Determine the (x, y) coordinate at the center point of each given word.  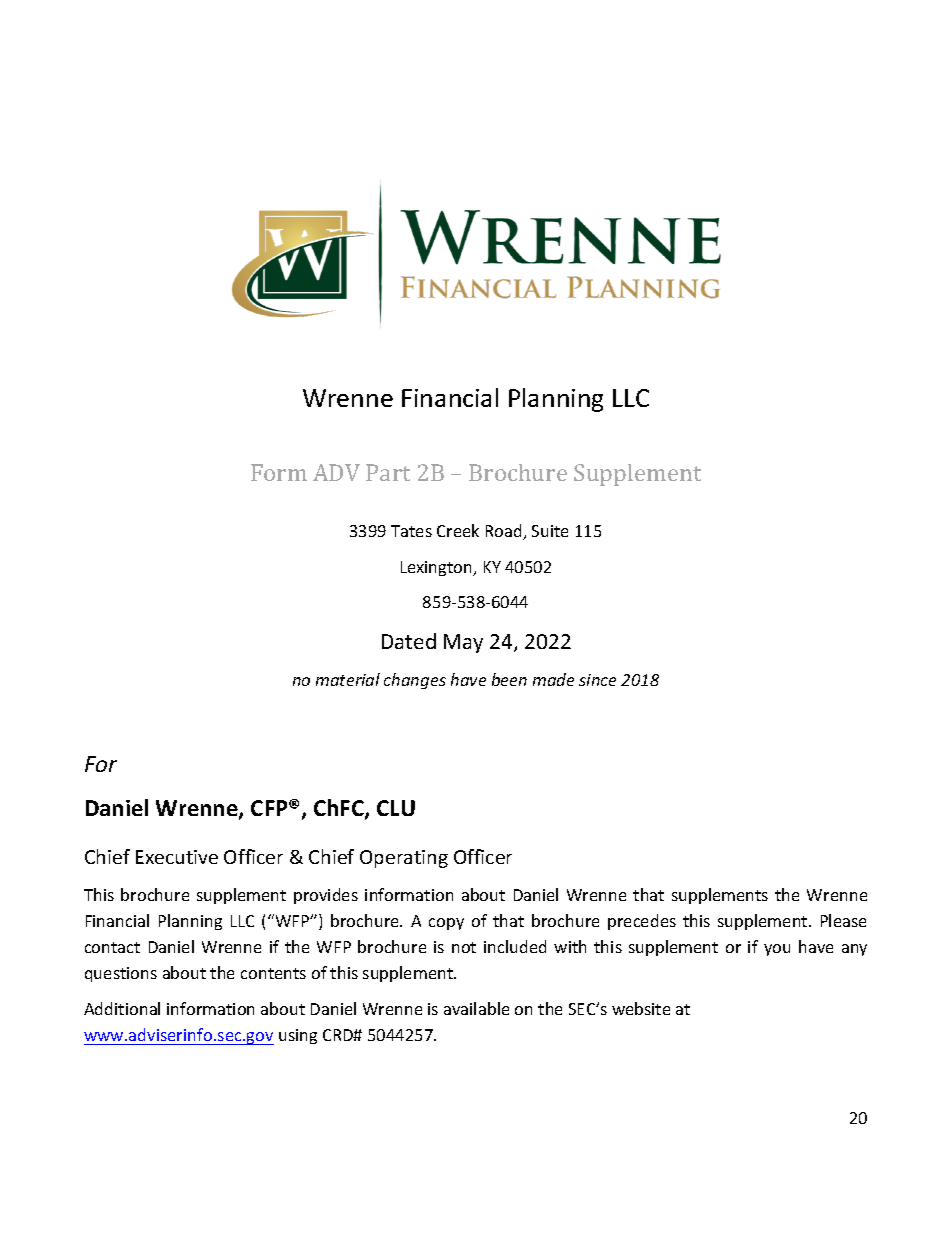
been (509, 679)
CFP (270, 808)
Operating (404, 859)
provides (326, 896)
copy (446, 924)
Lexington (437, 568)
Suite (550, 531)
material (348, 679)
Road (505, 532)
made (553, 679)
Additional (122, 1008)
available (476, 1008)
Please (843, 920)
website (641, 1008)
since (597, 680)
